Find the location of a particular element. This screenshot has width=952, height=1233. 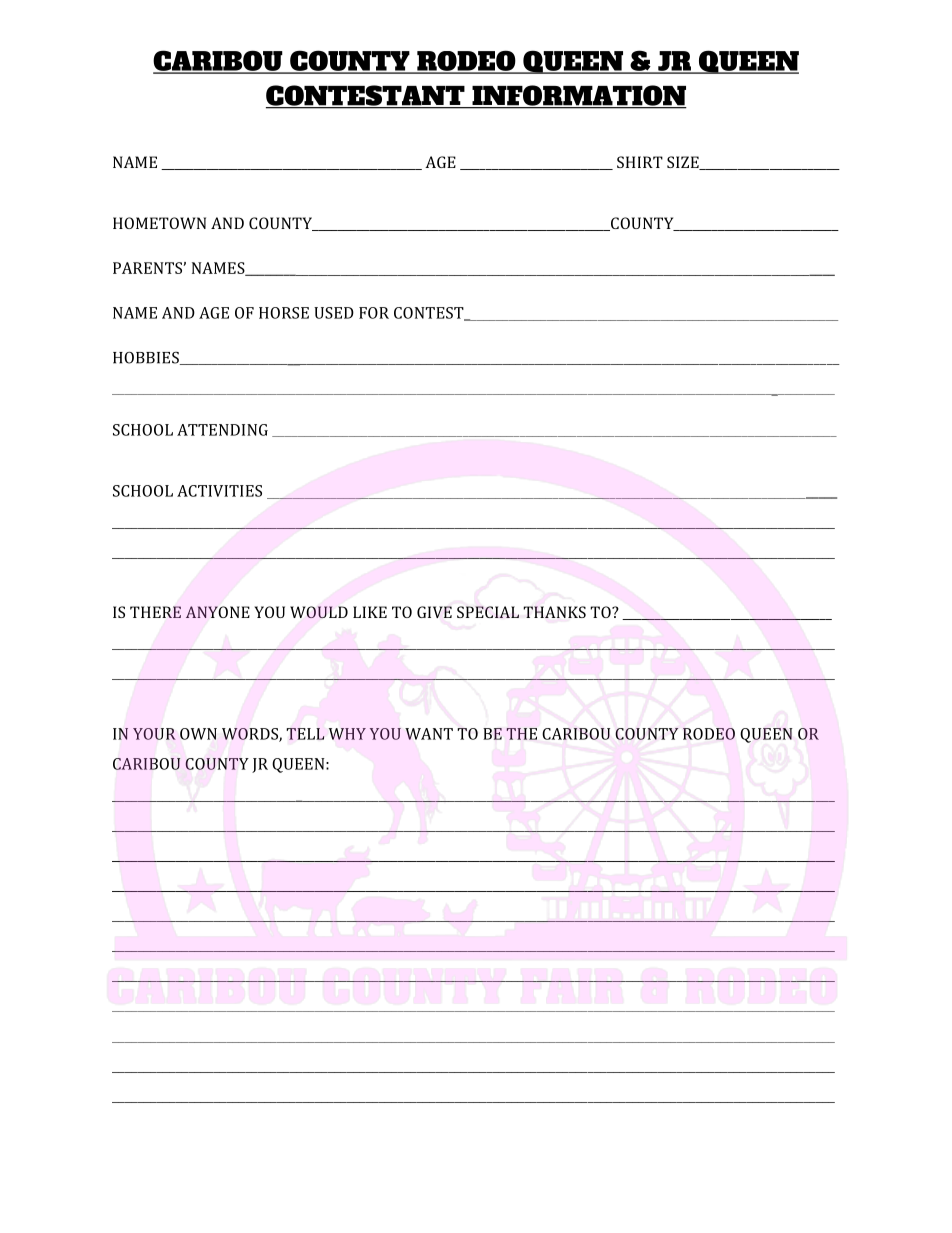

THANKS is located at coordinates (554, 612).
